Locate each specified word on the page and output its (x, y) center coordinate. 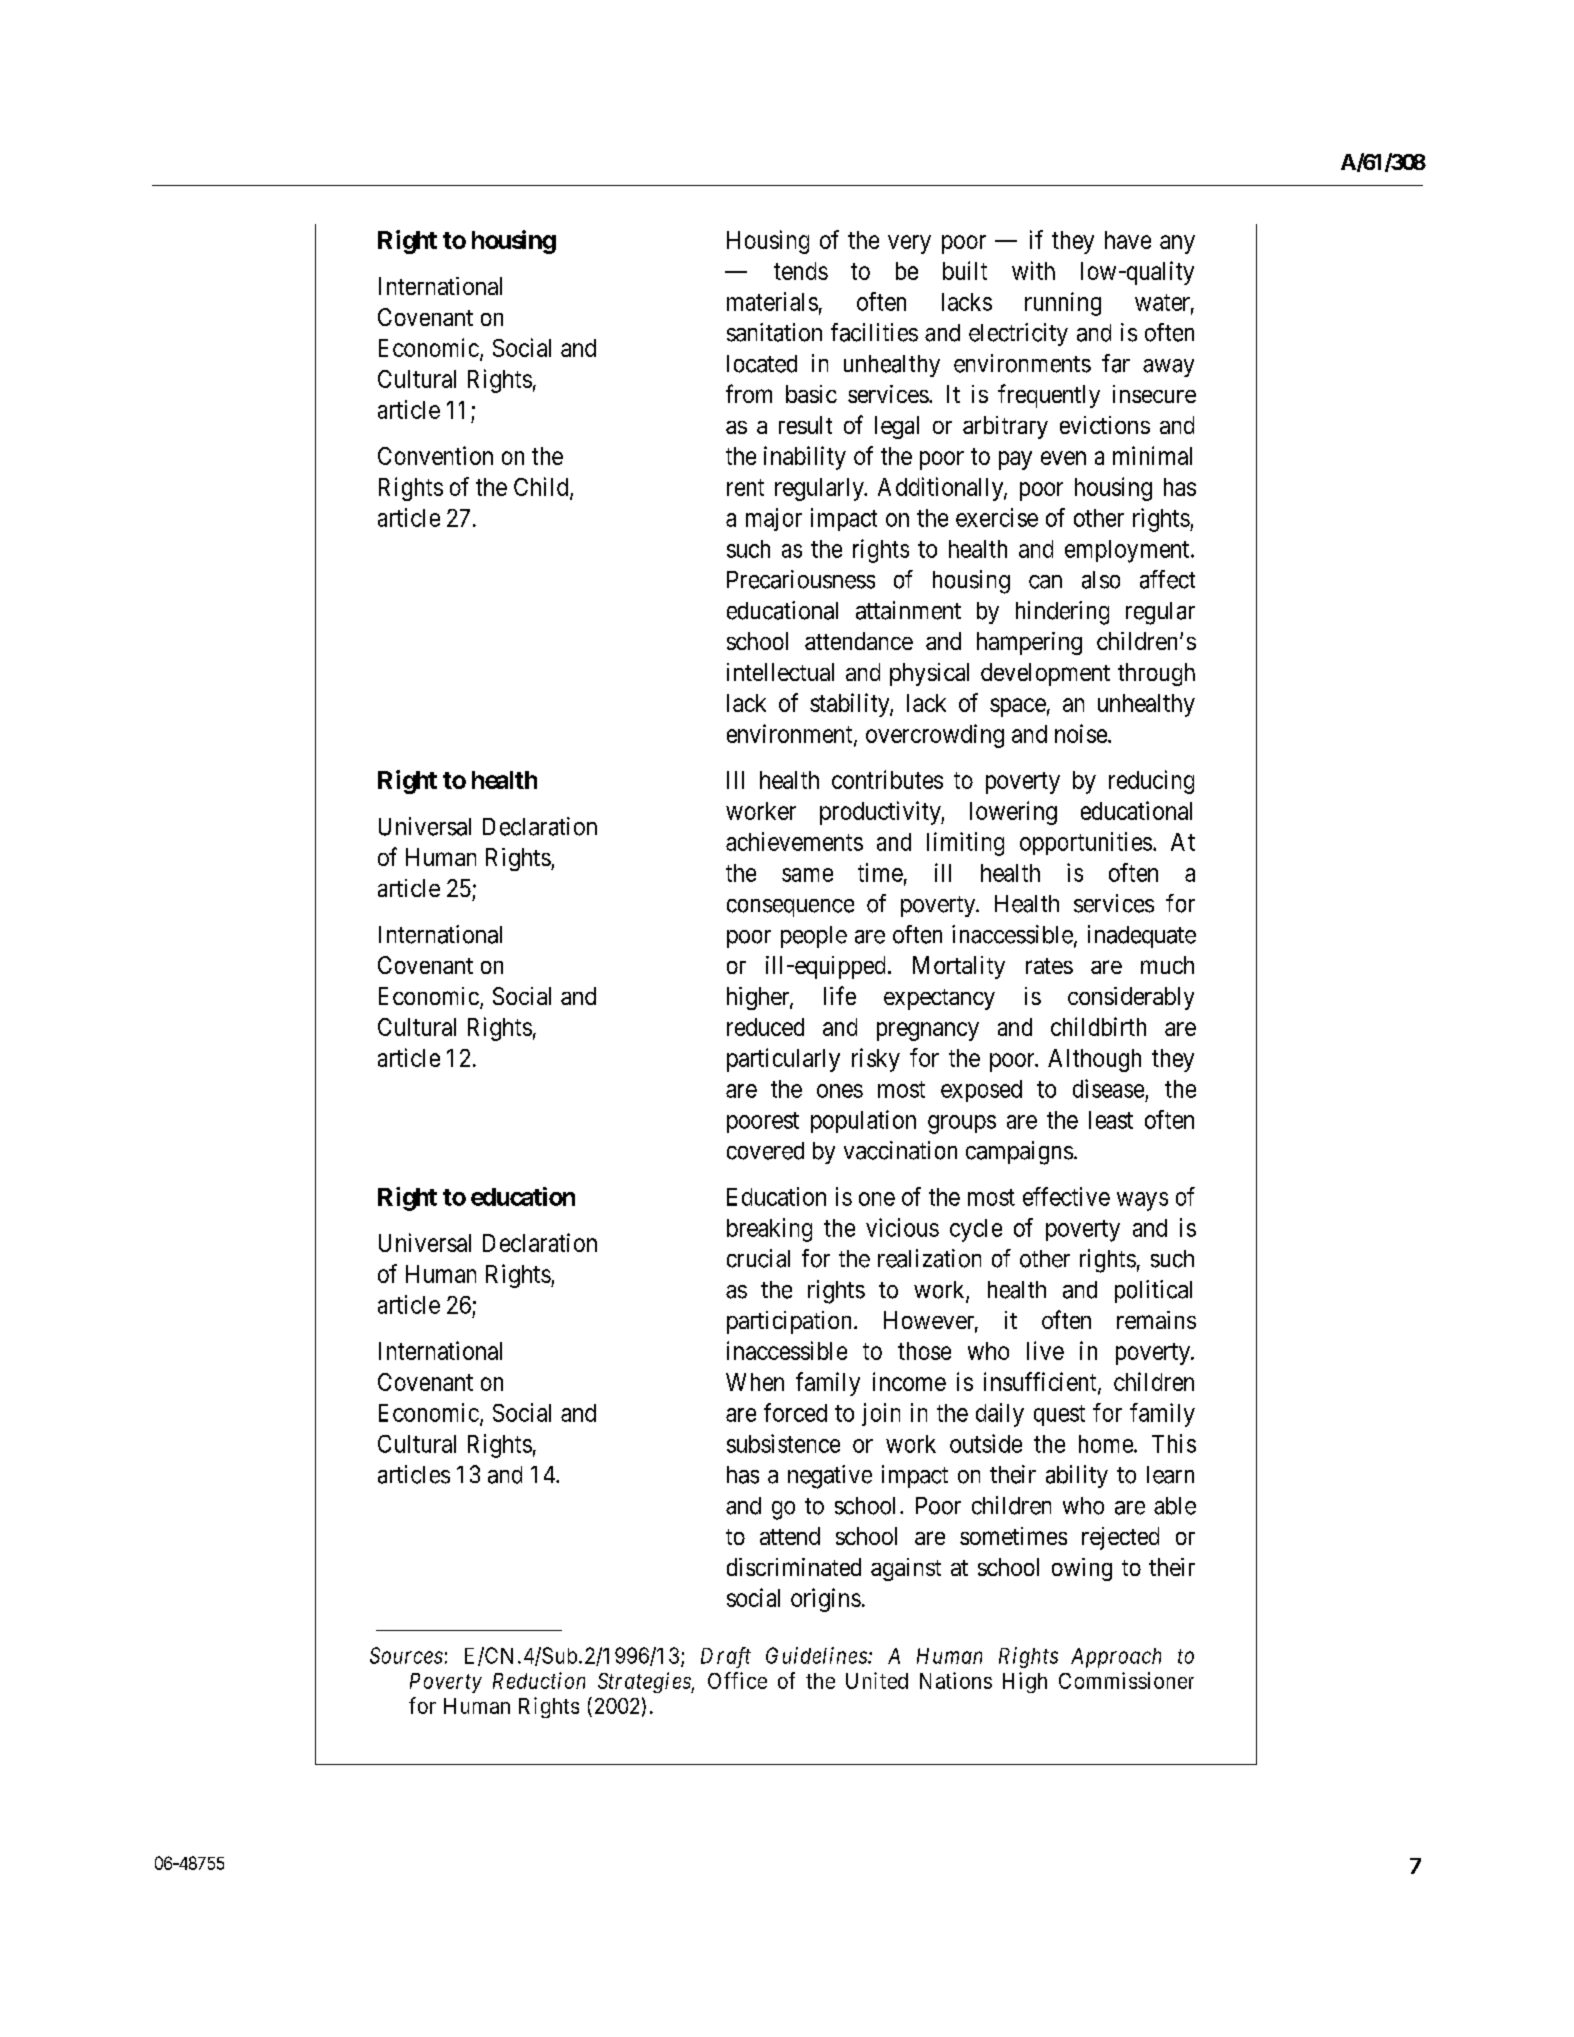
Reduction (539, 1680)
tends (801, 271)
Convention (435, 455)
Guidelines (817, 1655)
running (1063, 304)
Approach (1116, 1658)
